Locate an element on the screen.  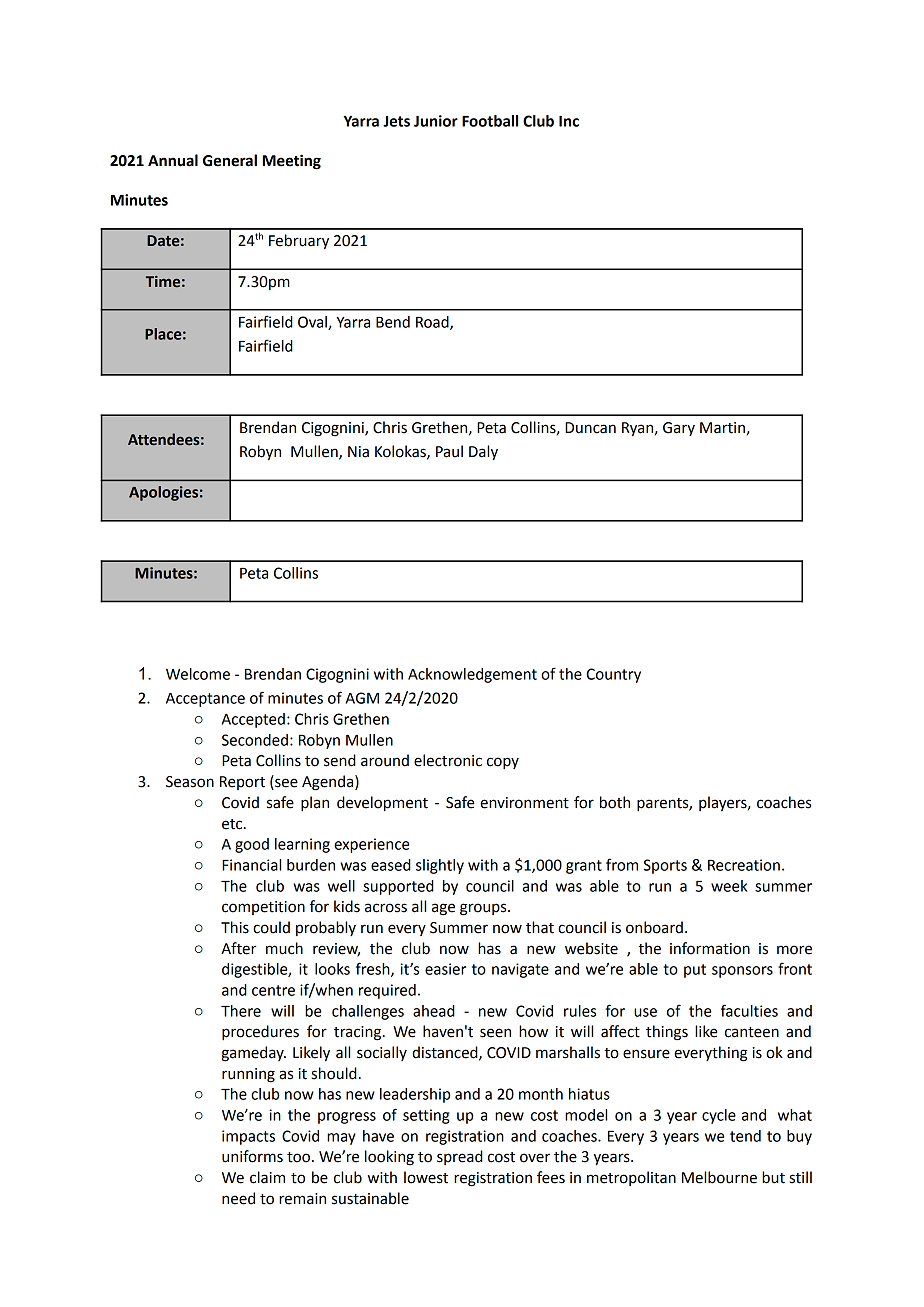
General is located at coordinates (230, 160).
